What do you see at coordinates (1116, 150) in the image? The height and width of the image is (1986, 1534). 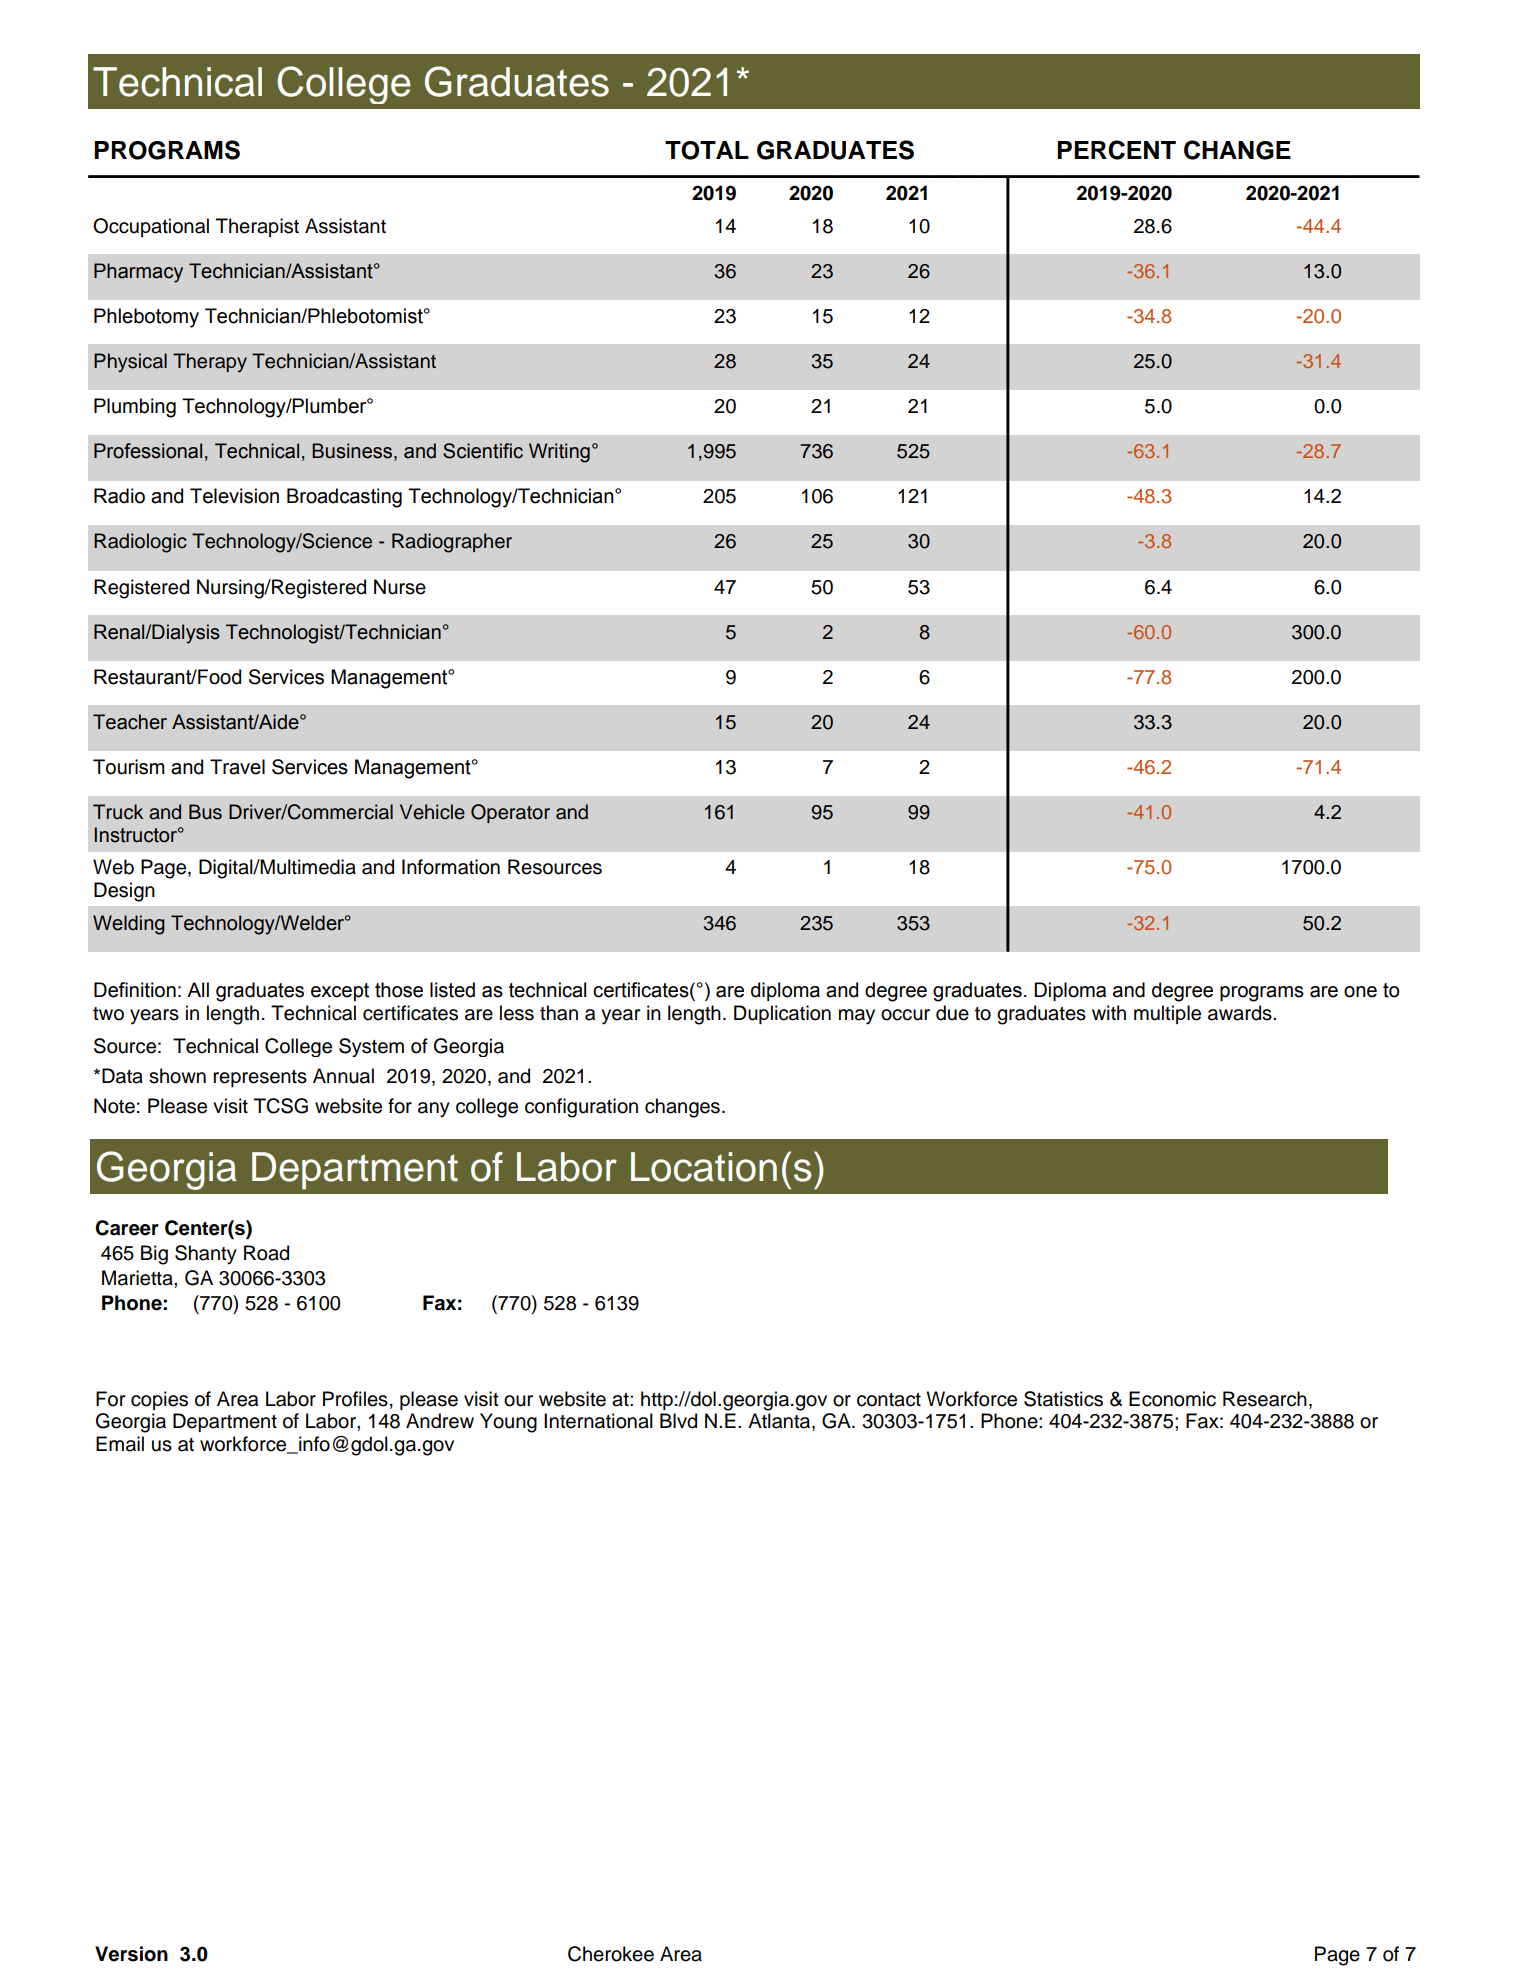 I see `PERCENT` at bounding box center [1116, 150].
